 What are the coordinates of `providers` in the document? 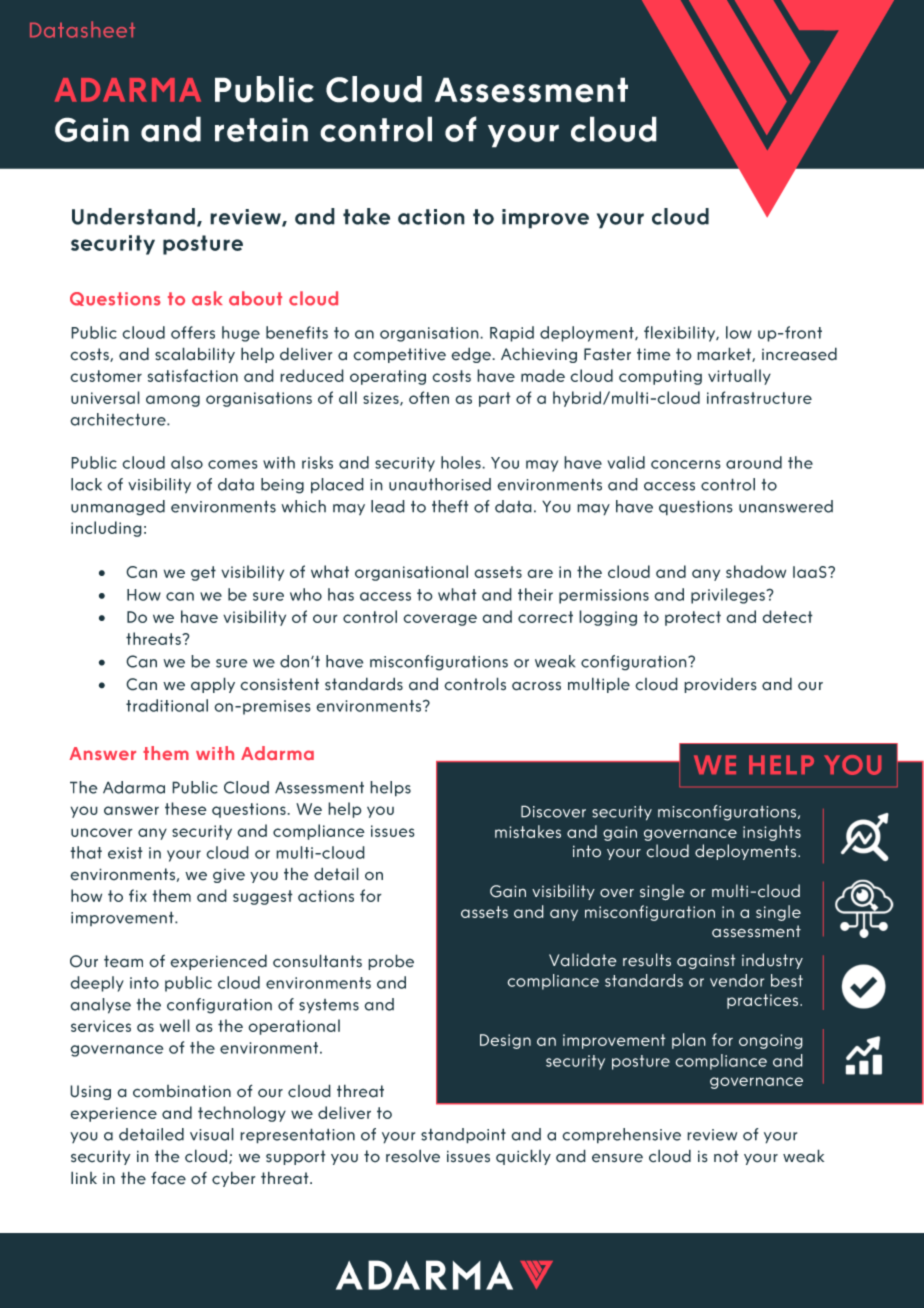 It's located at (720, 685).
